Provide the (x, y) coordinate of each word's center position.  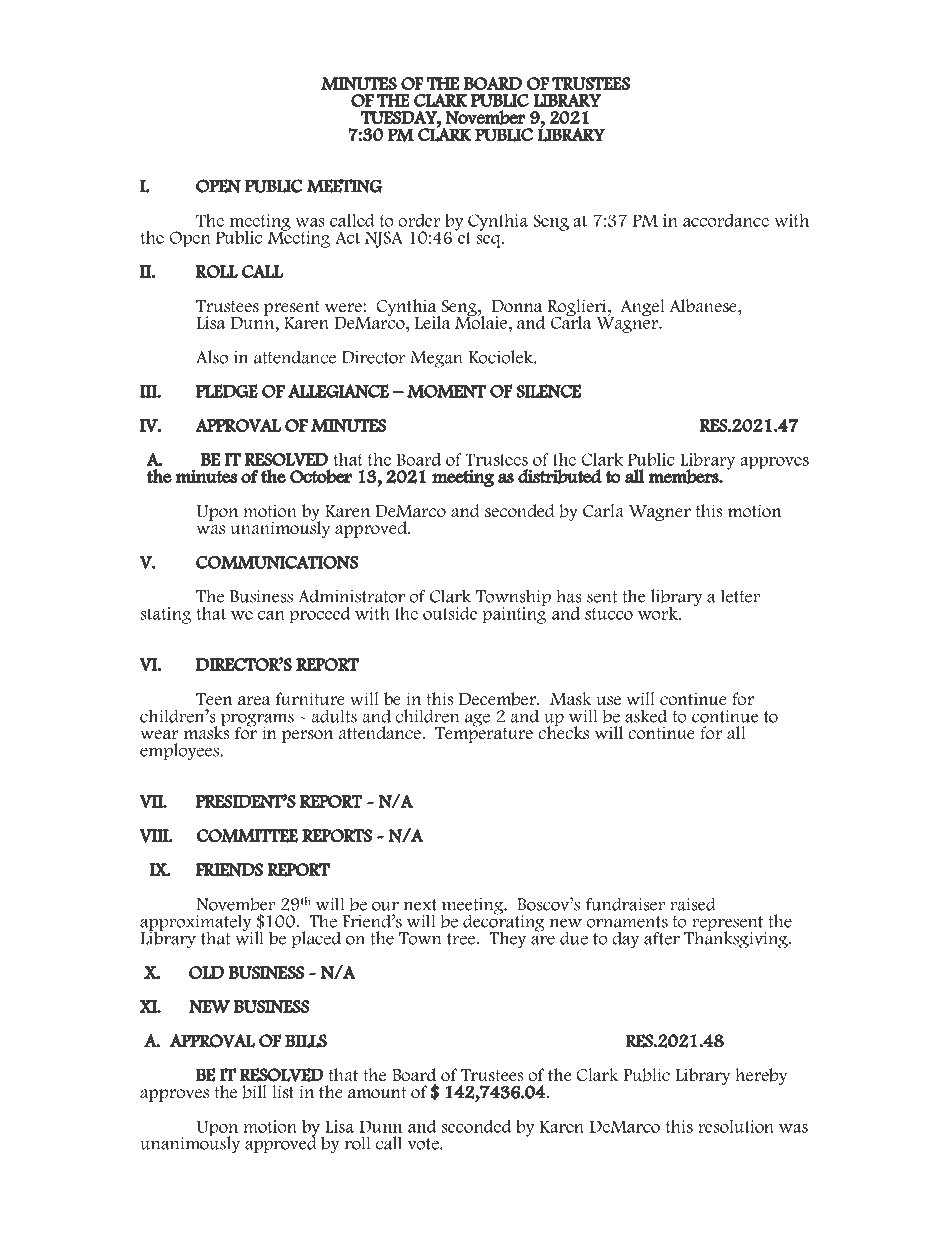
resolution (736, 1126)
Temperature (484, 734)
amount (377, 1093)
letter (740, 596)
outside (450, 613)
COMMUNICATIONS (277, 562)
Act (347, 237)
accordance (726, 220)
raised (693, 904)
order (419, 220)
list (283, 1092)
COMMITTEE (247, 836)
